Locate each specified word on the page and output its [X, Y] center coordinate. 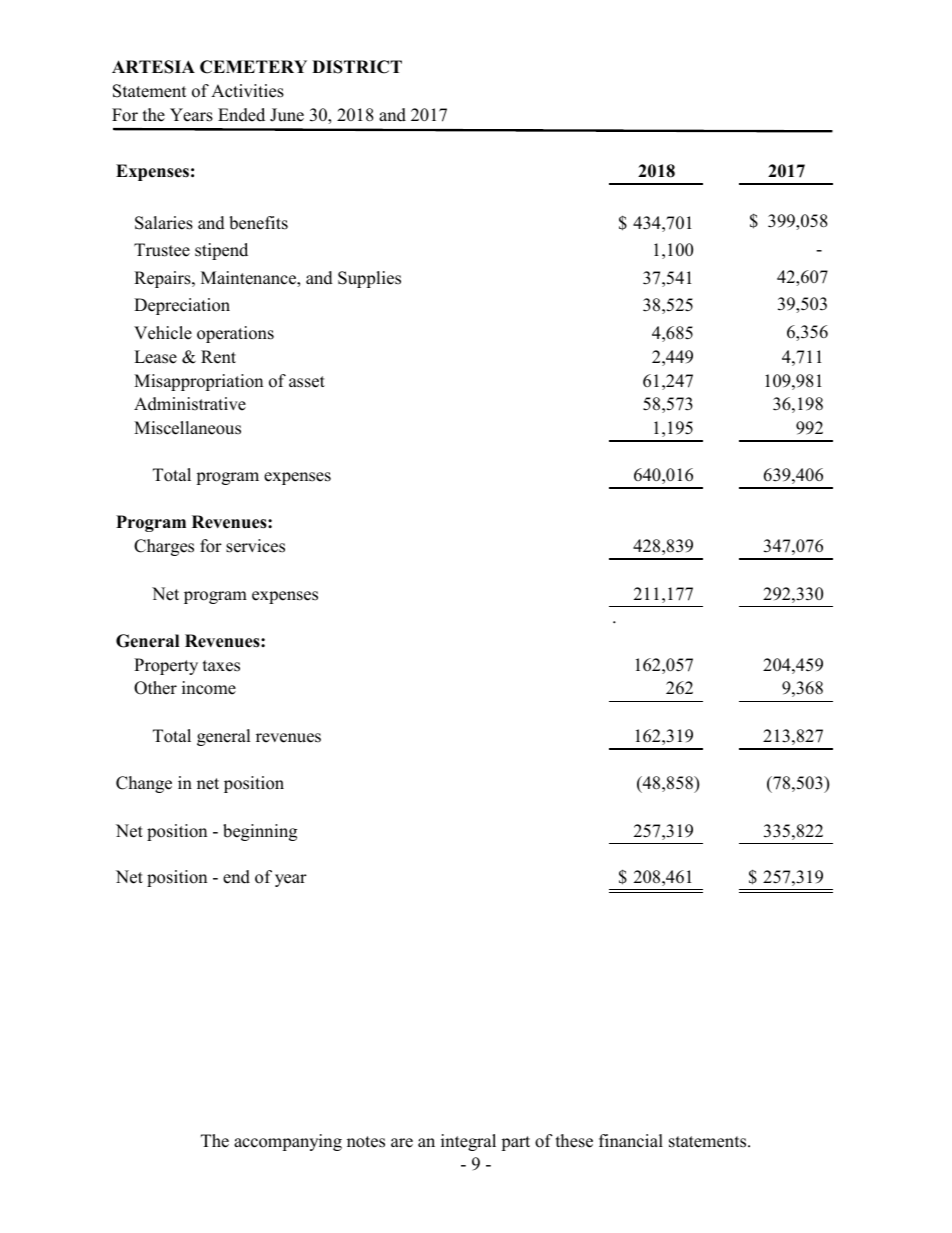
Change [144, 784]
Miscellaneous [187, 428]
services [255, 546]
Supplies [369, 279]
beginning [260, 832]
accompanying [288, 1142]
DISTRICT [357, 67]
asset [307, 382]
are [402, 1143]
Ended [241, 115]
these [574, 1141]
